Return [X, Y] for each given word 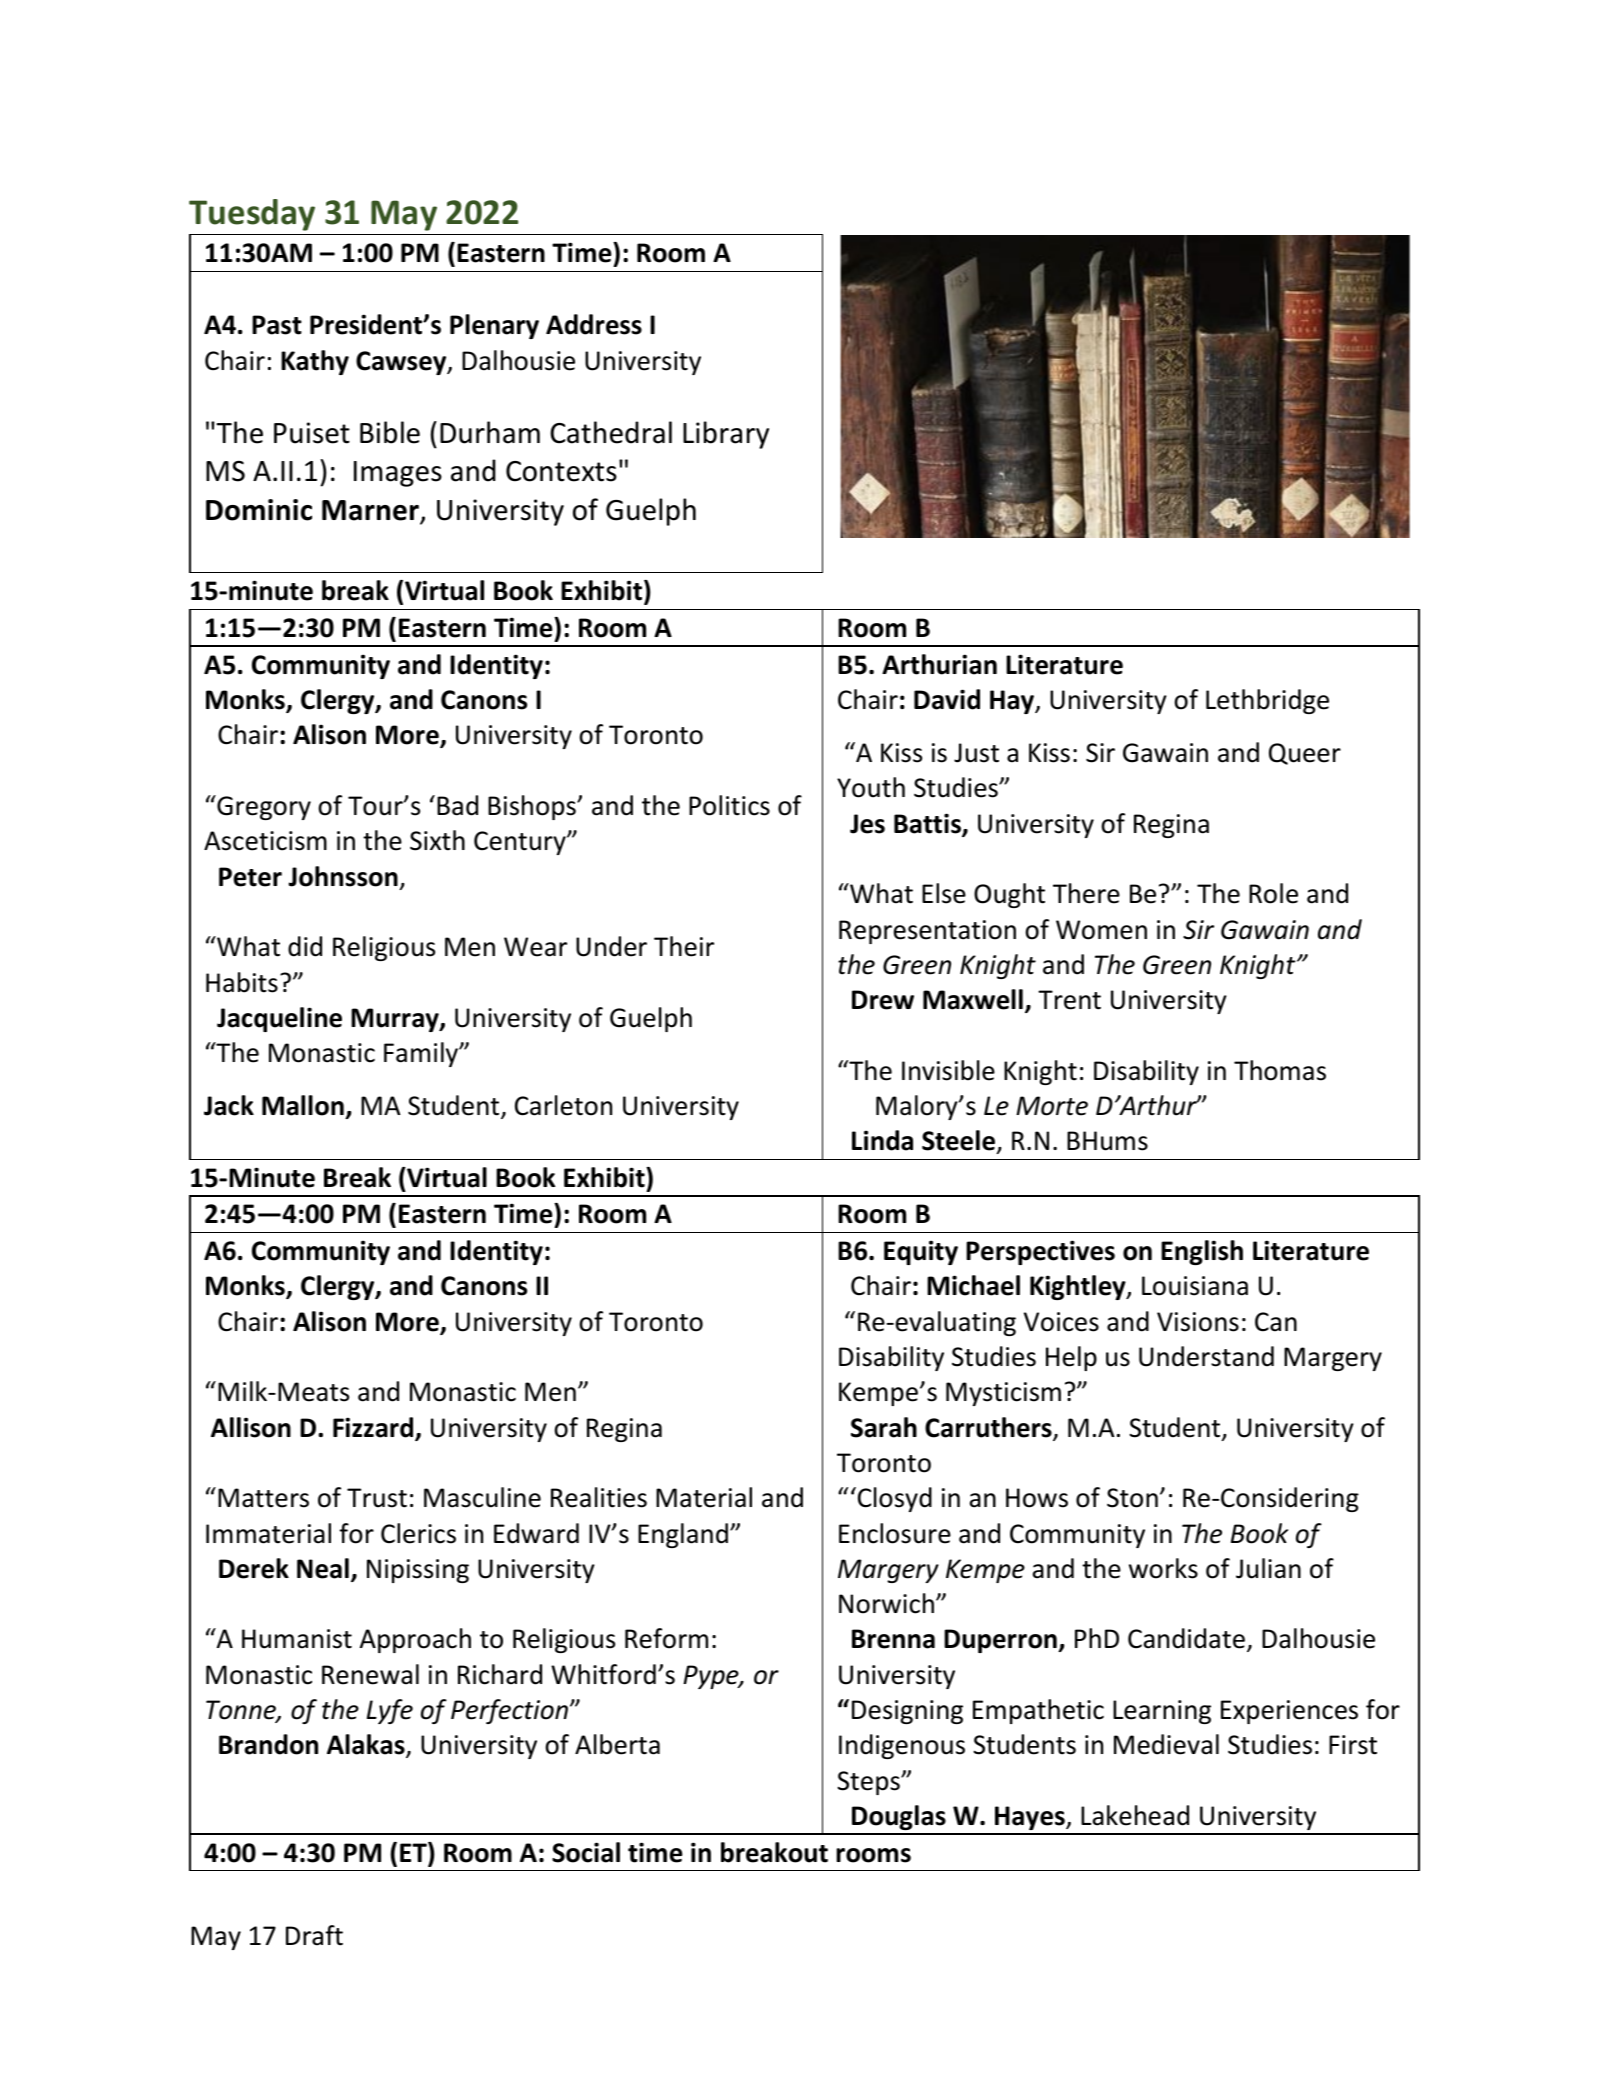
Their [684, 946]
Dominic [259, 510]
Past [277, 325]
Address [594, 324]
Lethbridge [1267, 701]
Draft [314, 1935]
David [947, 699]
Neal [323, 1568]
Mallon [303, 1105]
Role [1273, 893]
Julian [1268, 1568]
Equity [921, 1252]
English [1202, 1252]
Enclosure [895, 1533]
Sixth [437, 840]
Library [726, 435]
